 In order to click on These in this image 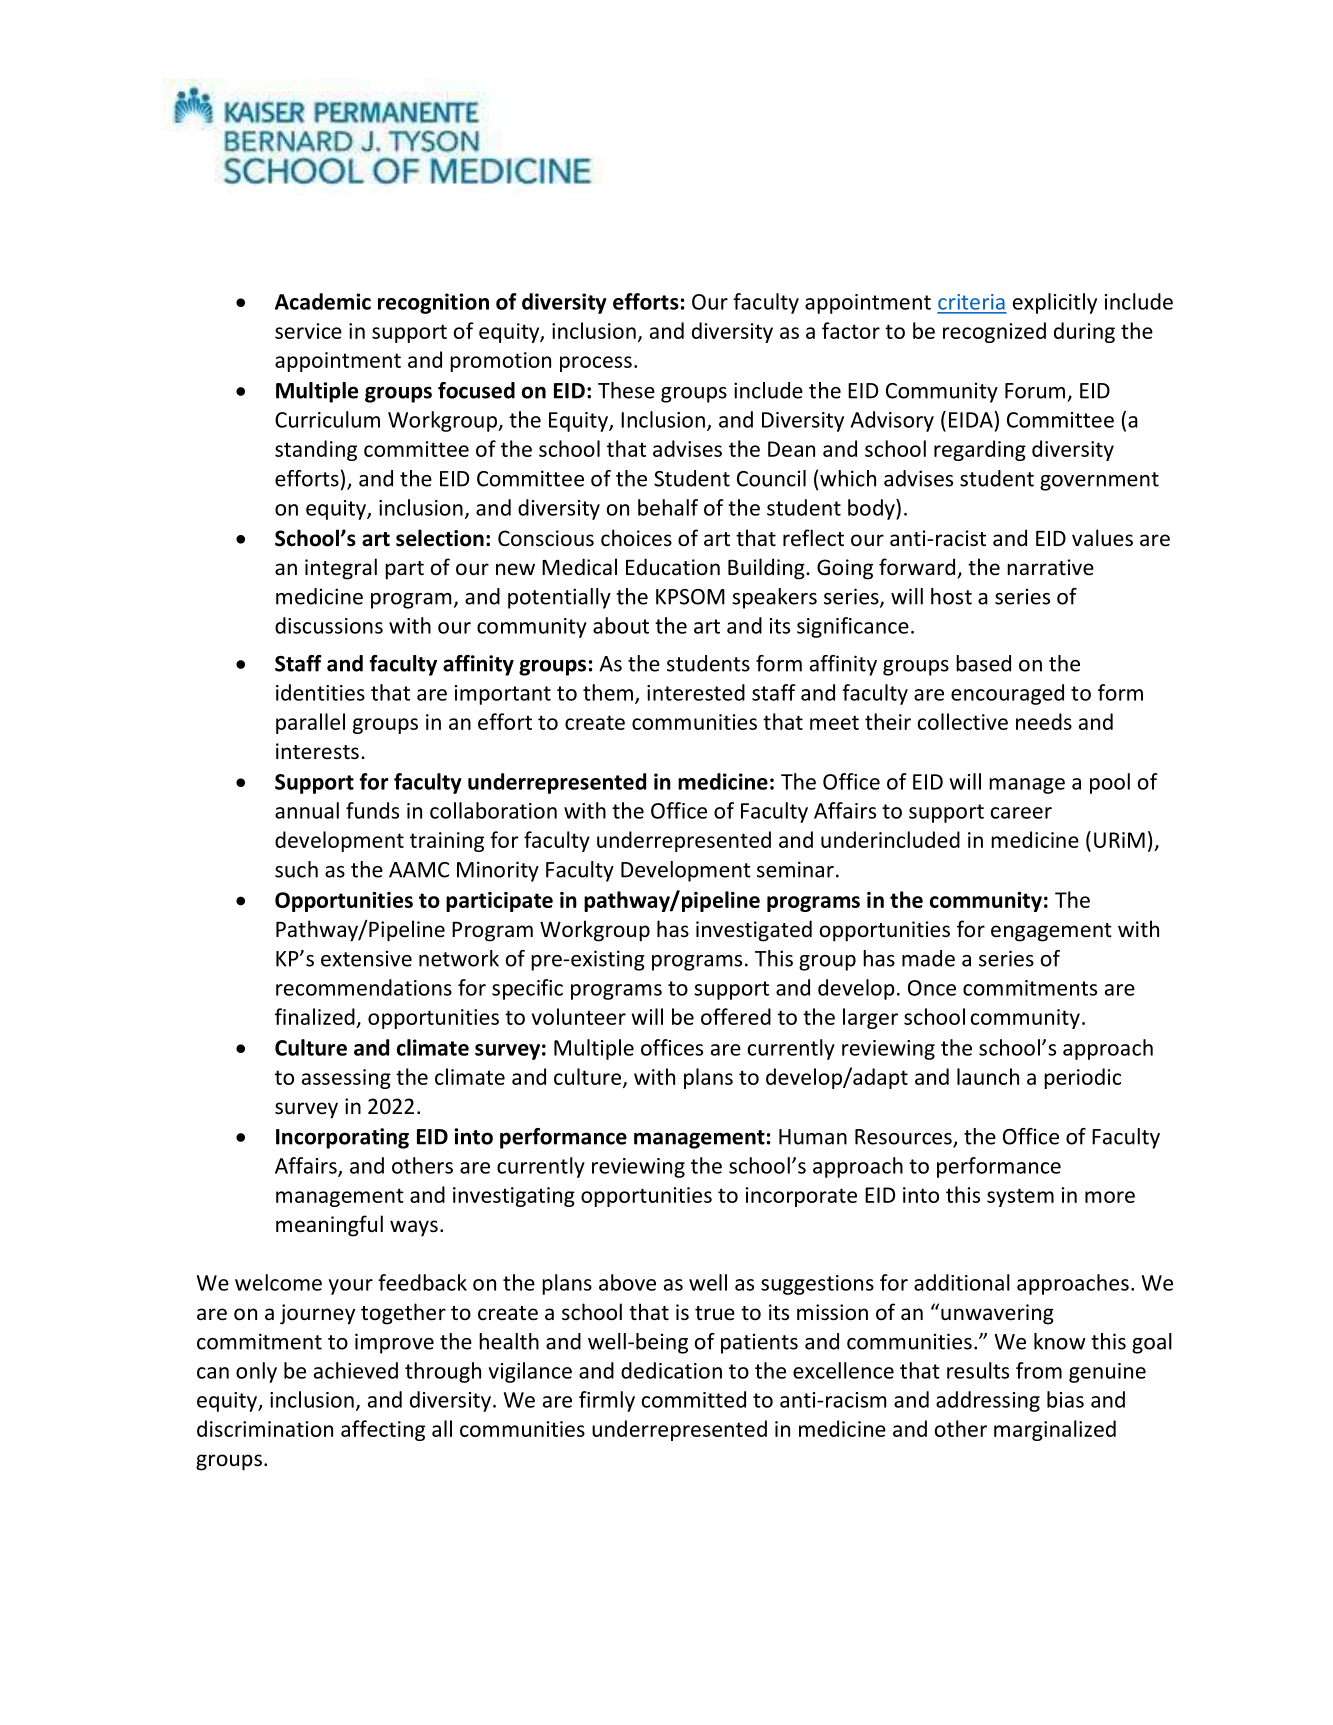, I will do `click(626, 390)`.
